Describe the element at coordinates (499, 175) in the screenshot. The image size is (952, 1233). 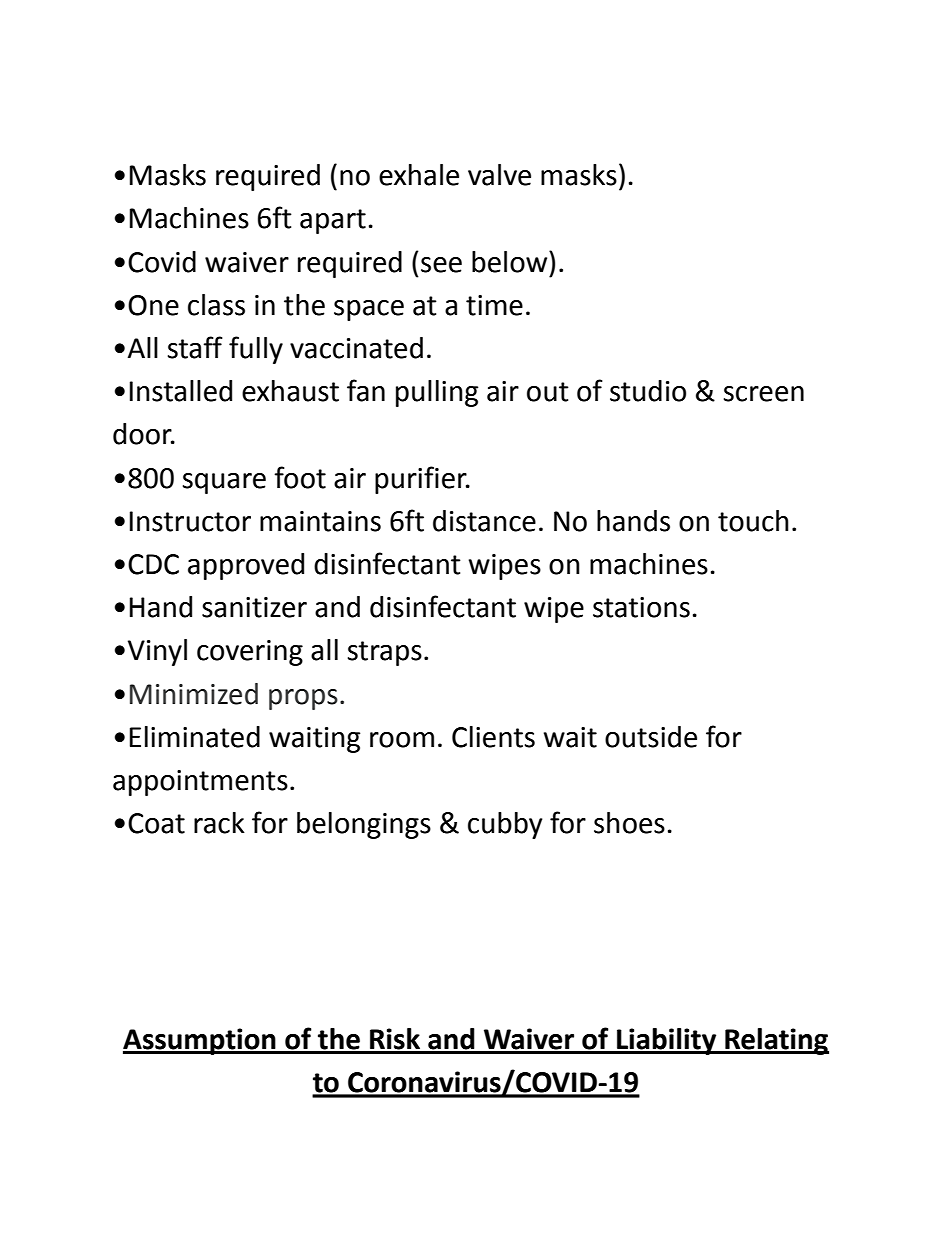
I see `valve` at that location.
